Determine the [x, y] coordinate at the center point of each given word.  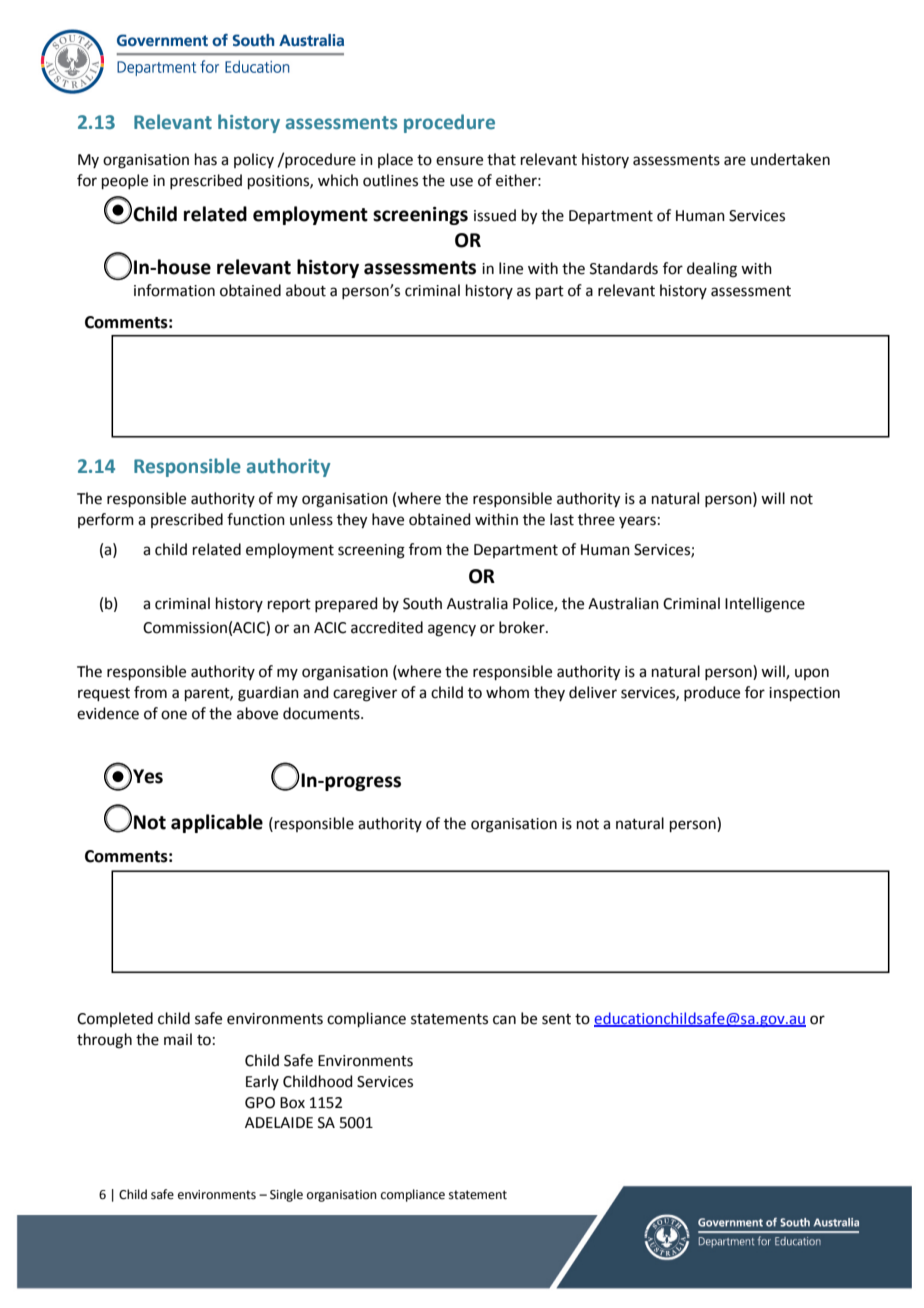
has [206, 159]
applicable [217, 823]
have [388, 519]
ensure [459, 161]
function [256, 519]
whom [507, 692]
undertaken [790, 159]
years [637, 522]
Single [286, 1195]
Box [292, 1103]
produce [712, 693]
